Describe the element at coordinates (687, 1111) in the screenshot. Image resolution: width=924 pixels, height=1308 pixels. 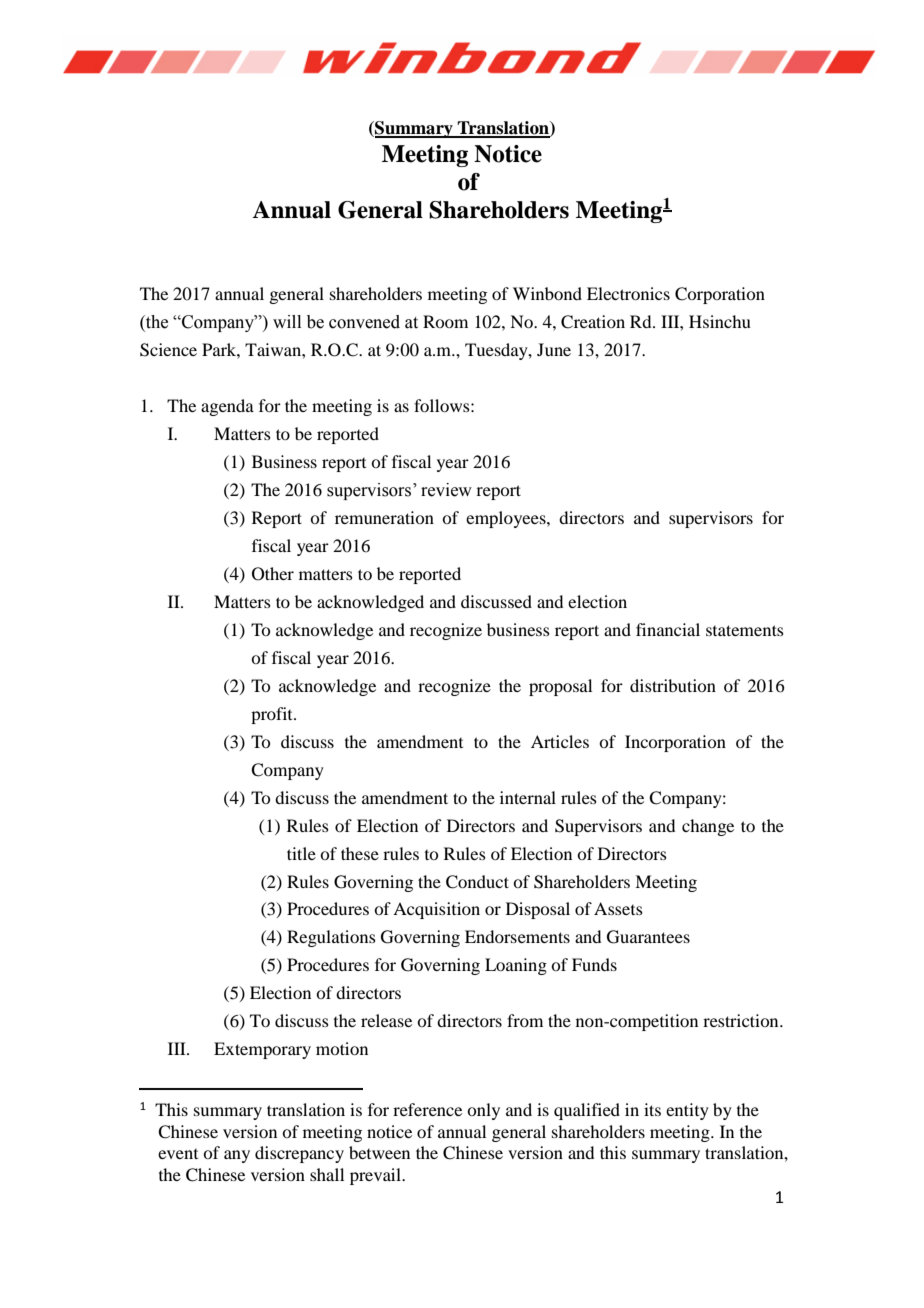
I see `entity` at that location.
